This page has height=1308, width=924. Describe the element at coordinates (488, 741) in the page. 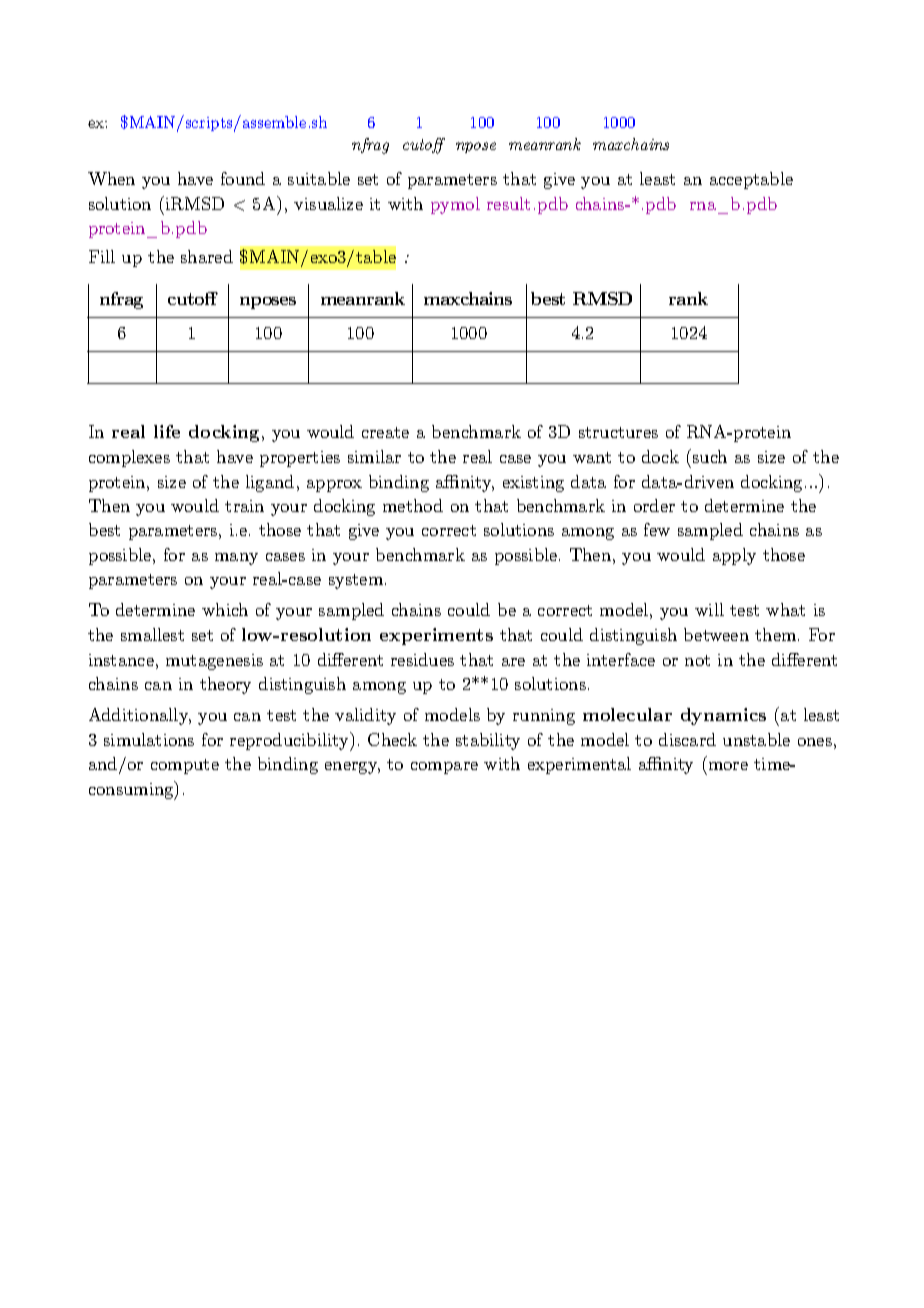

I see `stability` at that location.
